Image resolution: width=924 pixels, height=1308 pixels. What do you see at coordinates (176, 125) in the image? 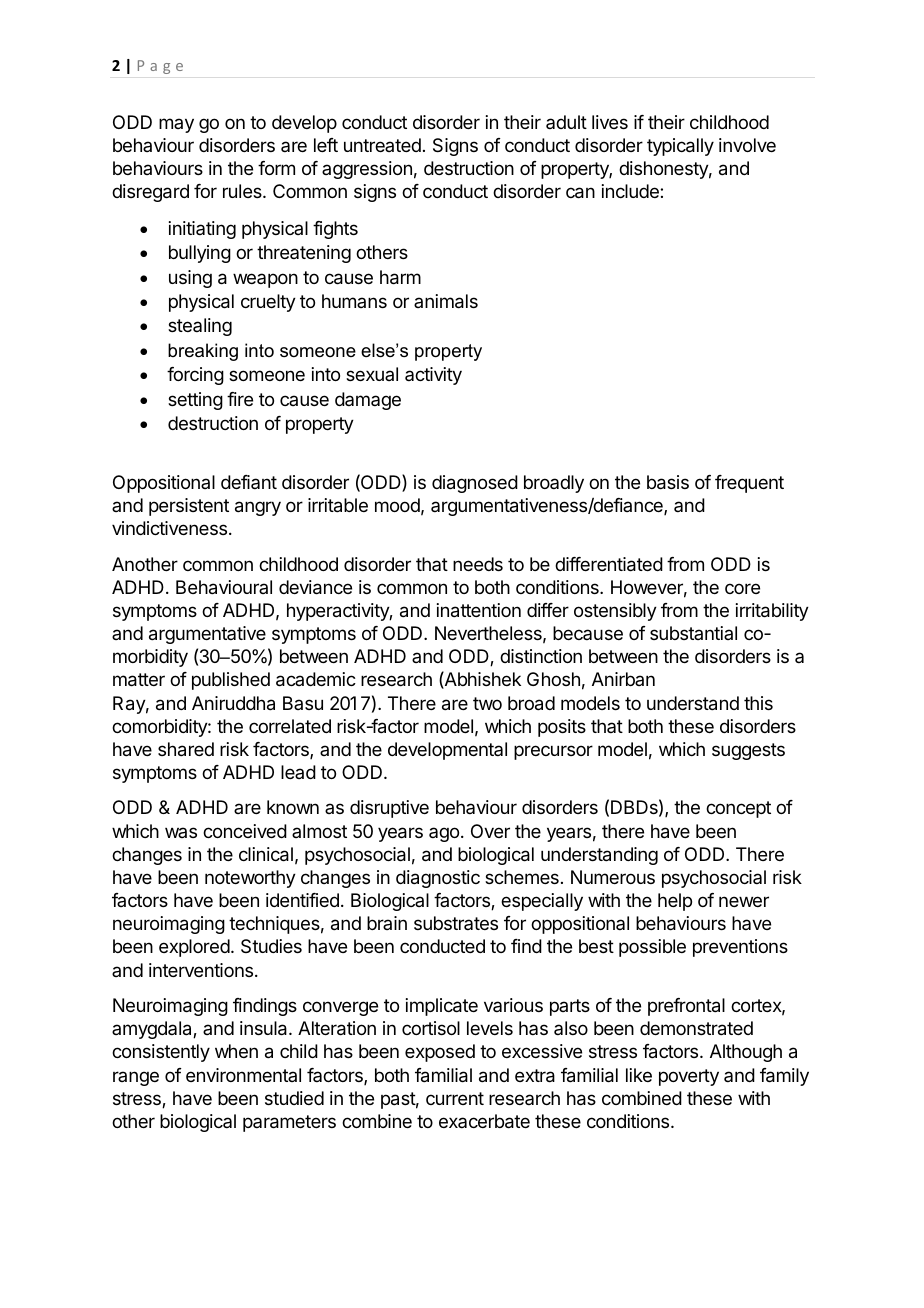
I see `may` at bounding box center [176, 125].
